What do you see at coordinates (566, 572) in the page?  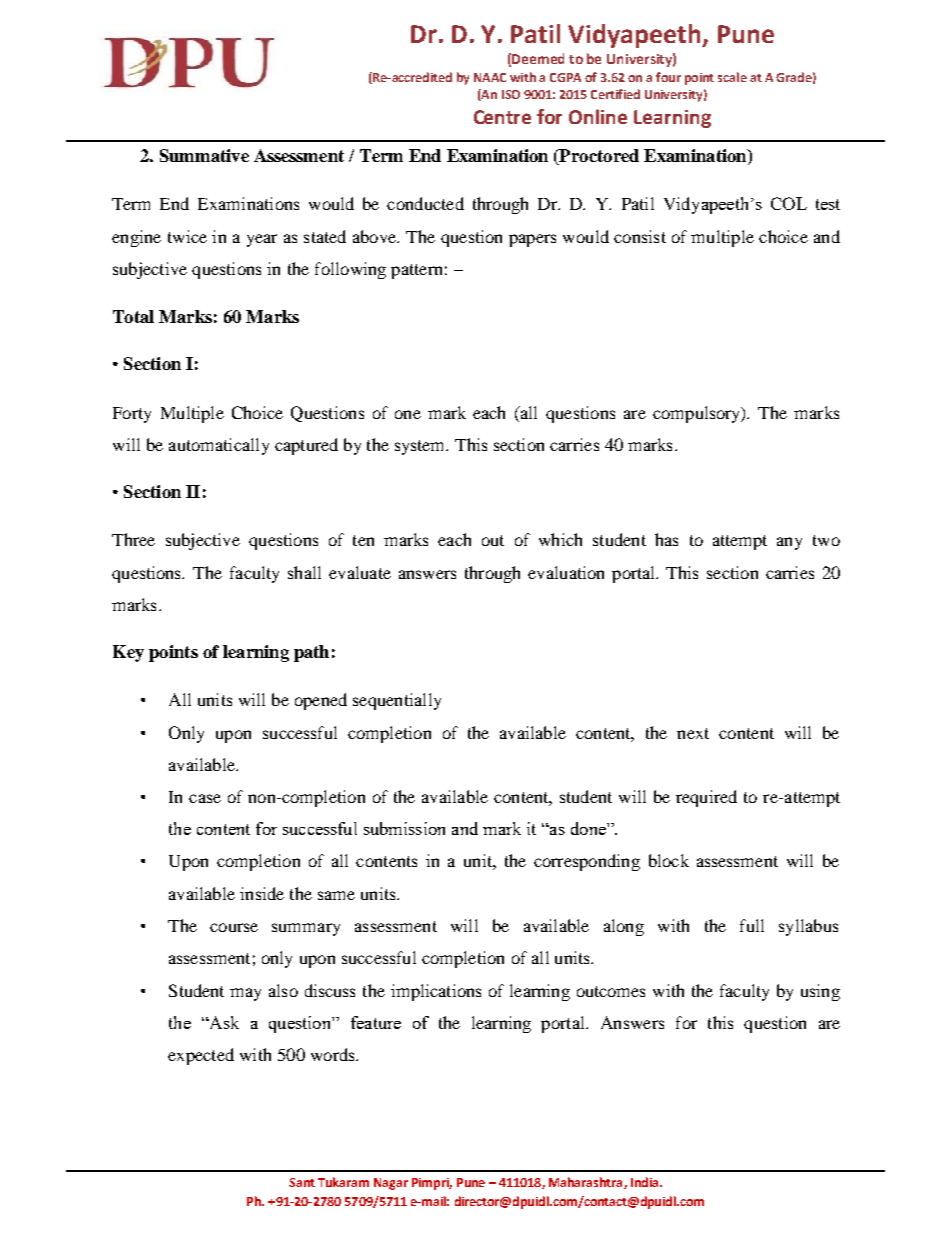 I see `evaluation` at bounding box center [566, 572].
